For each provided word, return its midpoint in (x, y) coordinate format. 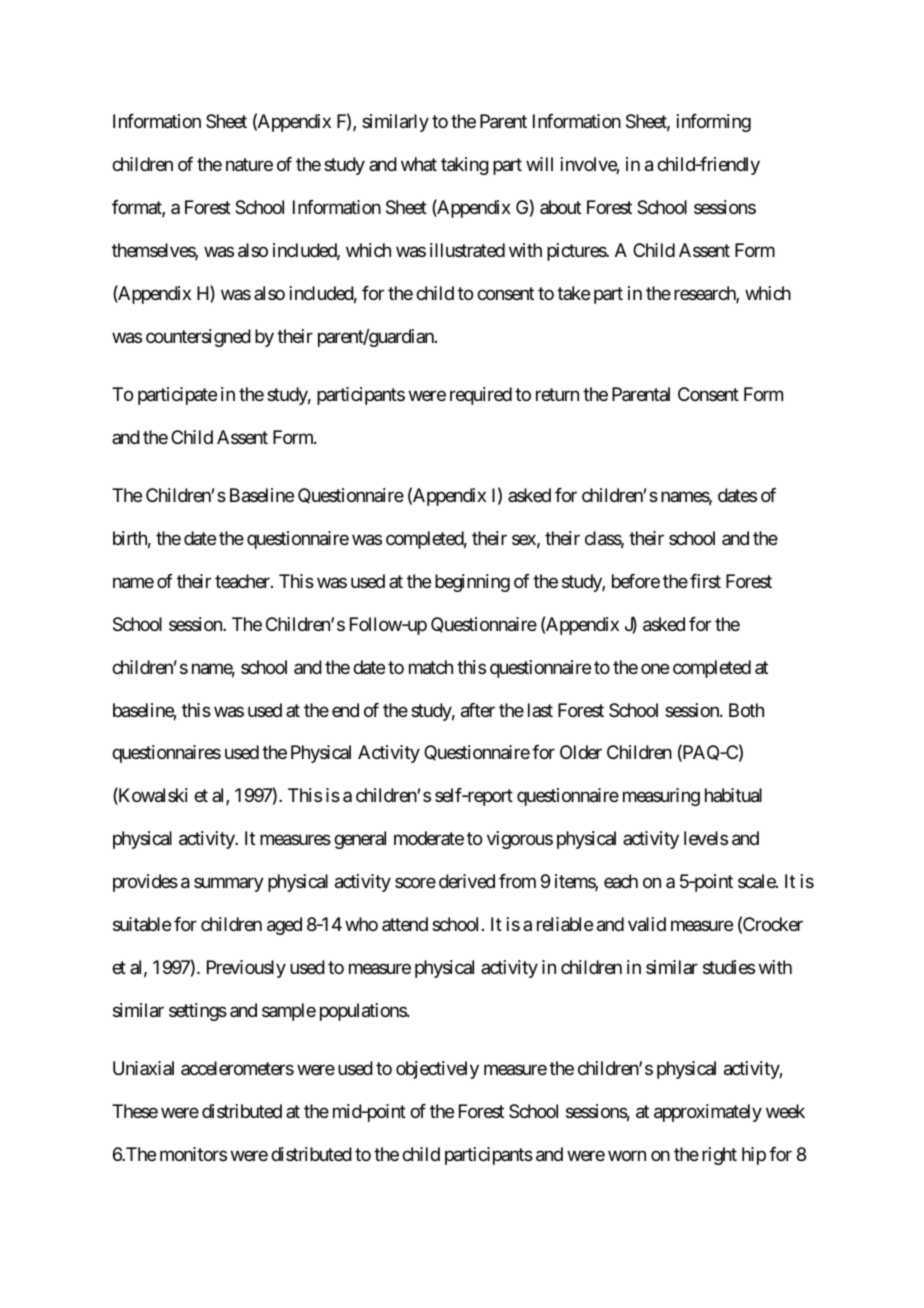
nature (249, 165)
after (478, 710)
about (560, 207)
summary (229, 884)
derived (467, 881)
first (705, 581)
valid (647, 924)
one (655, 668)
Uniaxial (143, 1068)
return (557, 394)
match (431, 667)
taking (465, 166)
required (481, 396)
